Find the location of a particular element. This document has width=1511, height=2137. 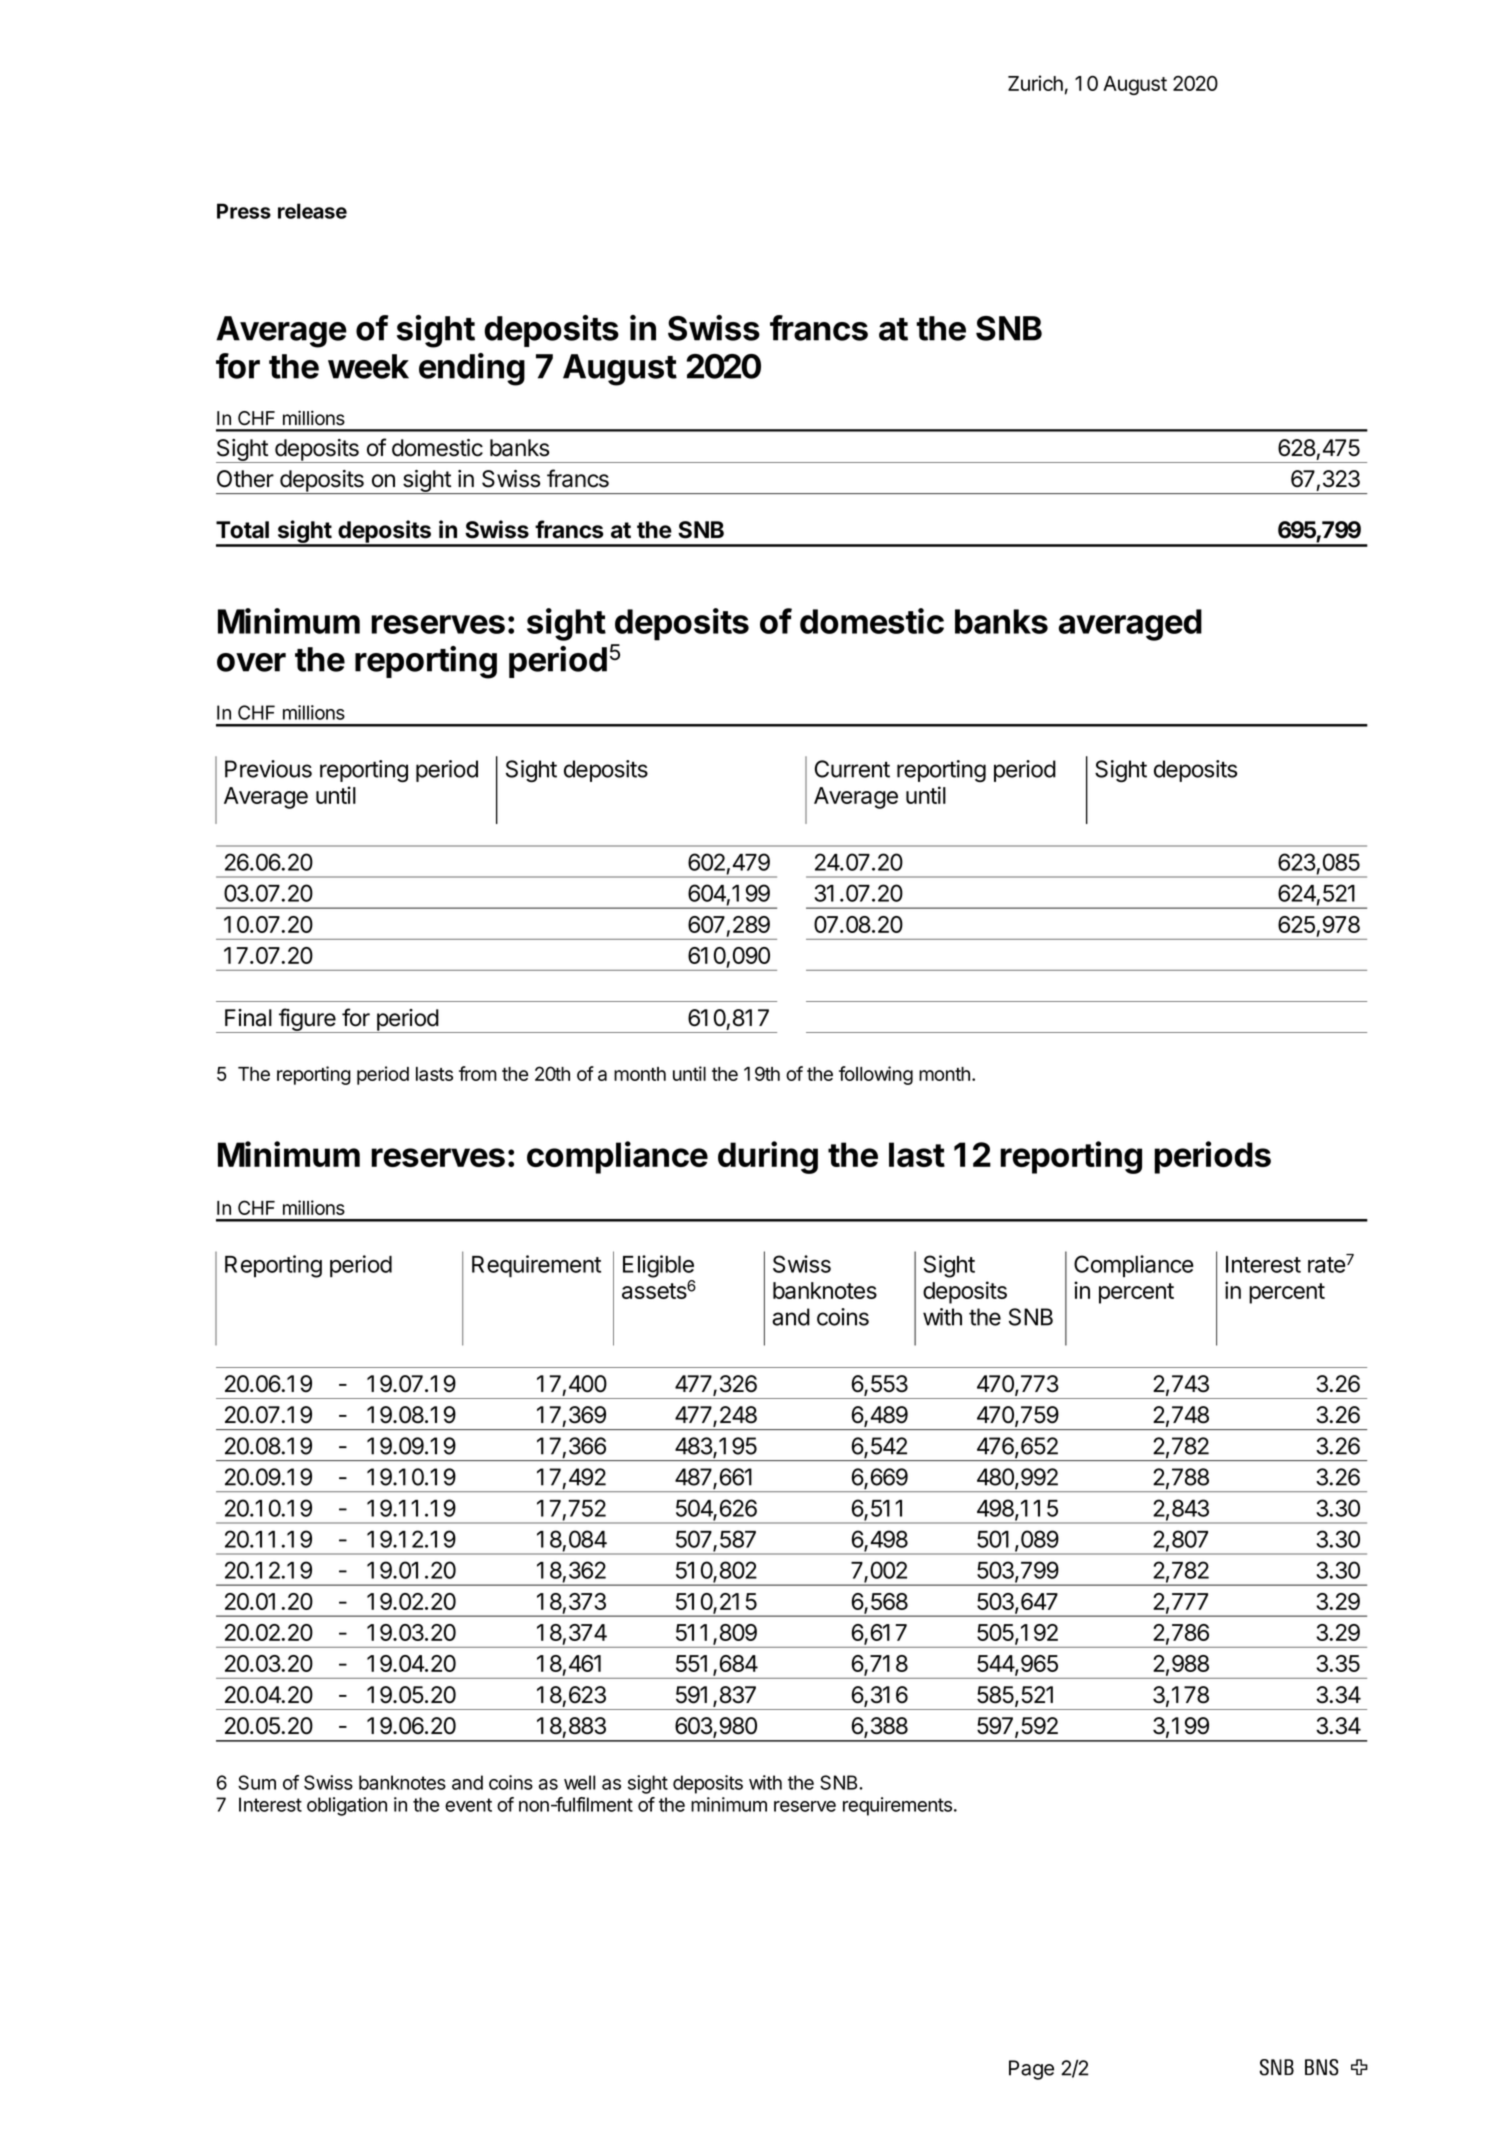

following is located at coordinates (876, 1075).
